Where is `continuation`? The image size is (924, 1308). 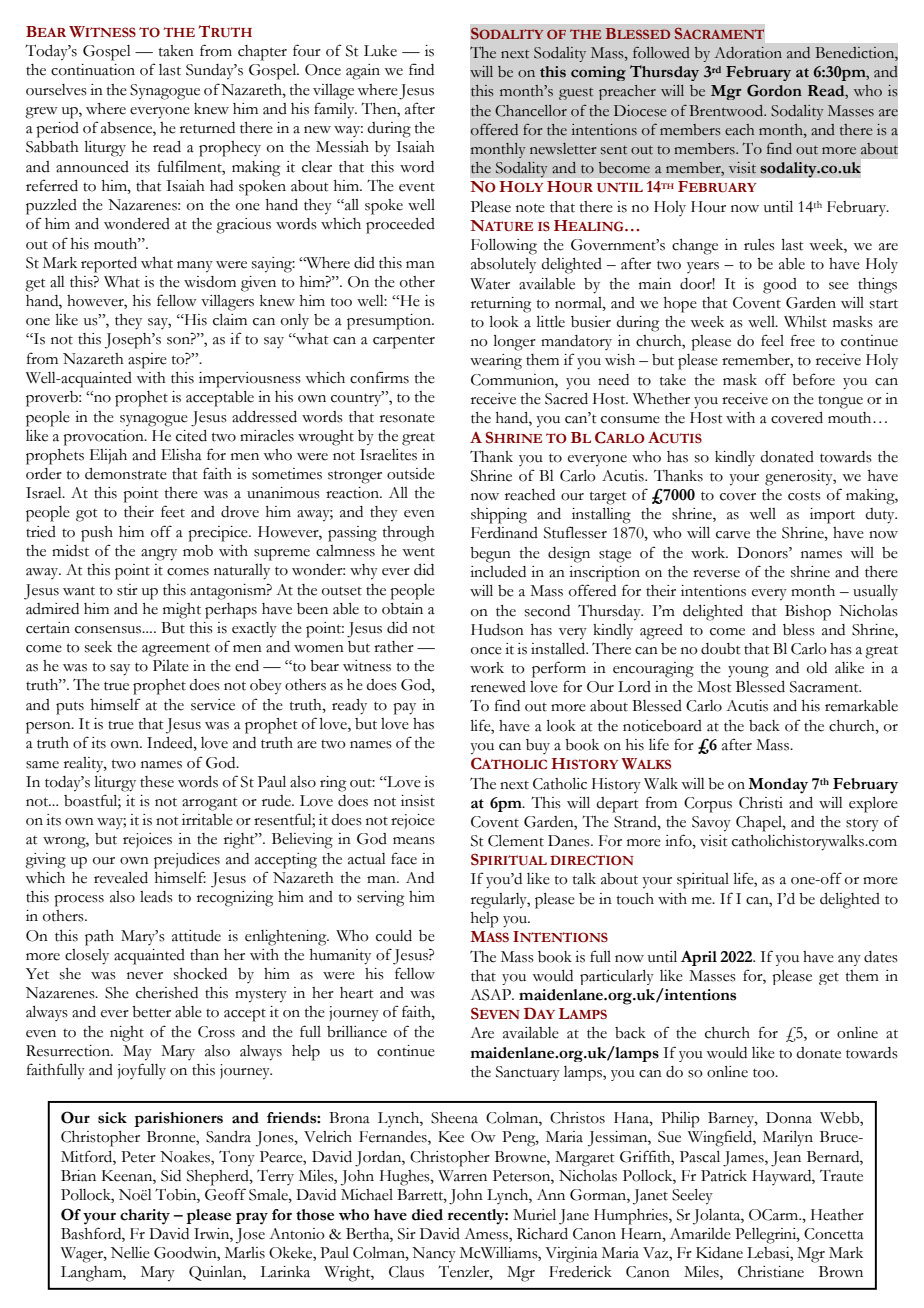 continuation is located at coordinates (93, 70).
